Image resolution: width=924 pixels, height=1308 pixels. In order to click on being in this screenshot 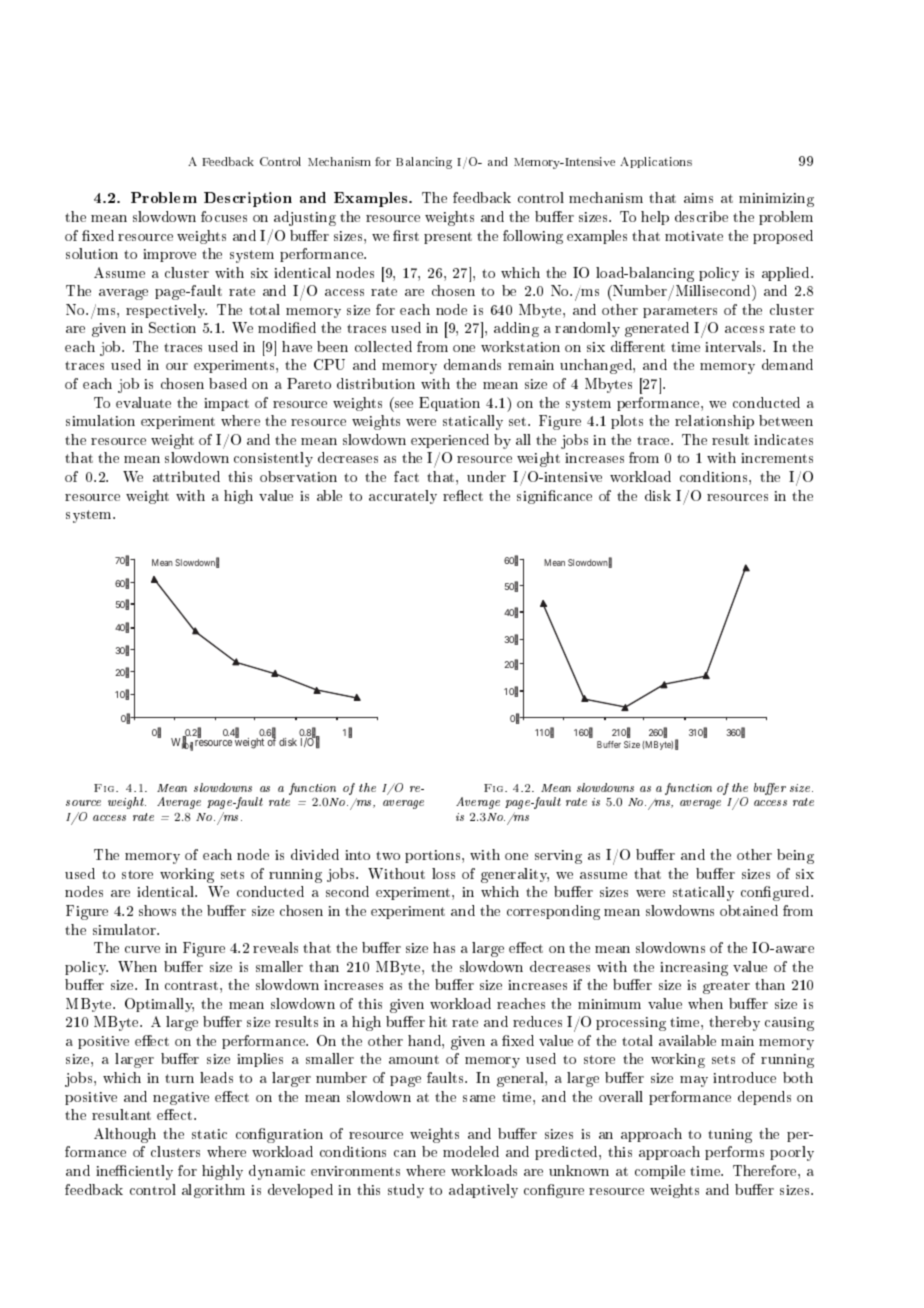, I will do `click(795, 856)`.
